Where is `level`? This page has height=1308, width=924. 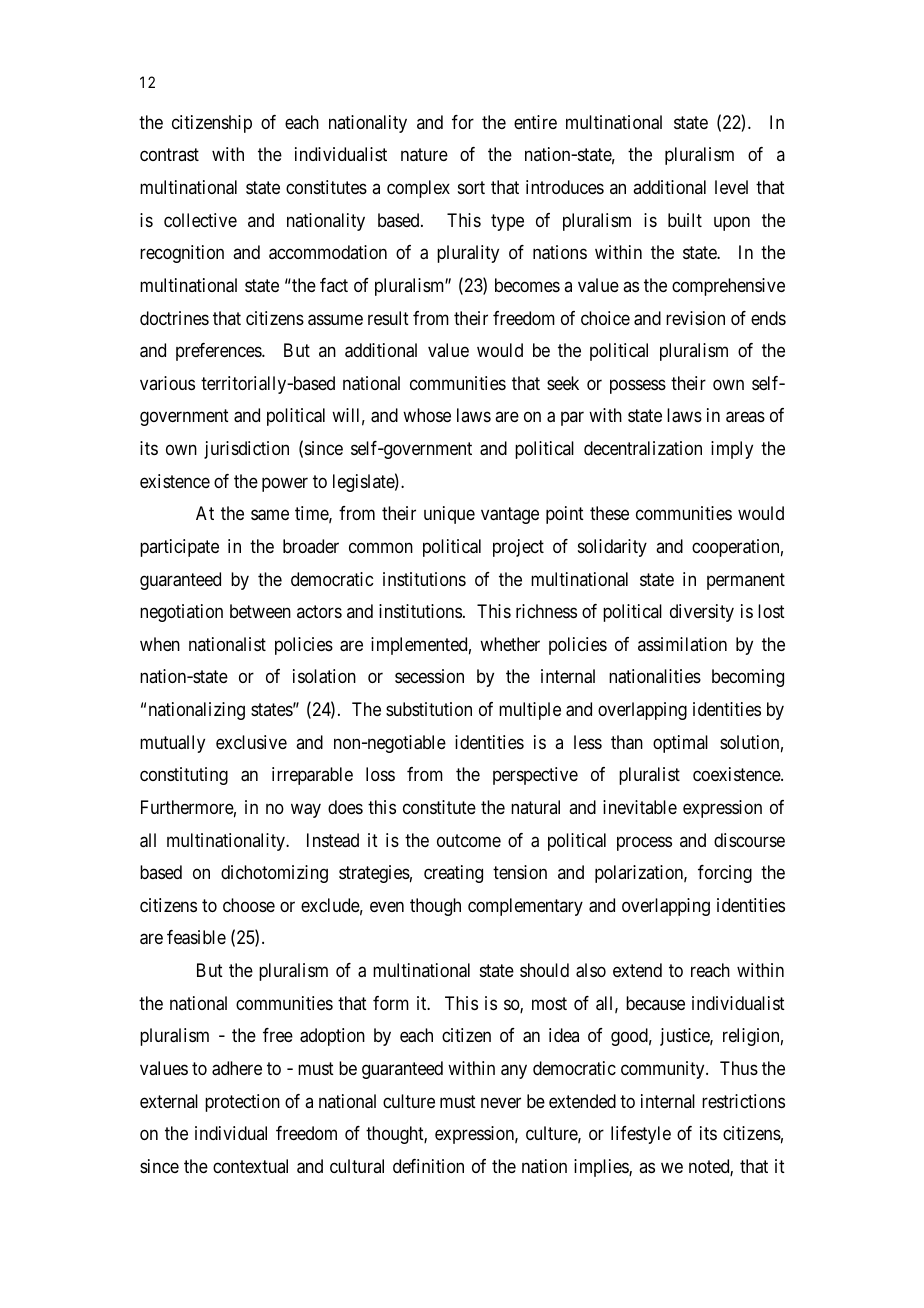 level is located at coordinates (731, 187).
